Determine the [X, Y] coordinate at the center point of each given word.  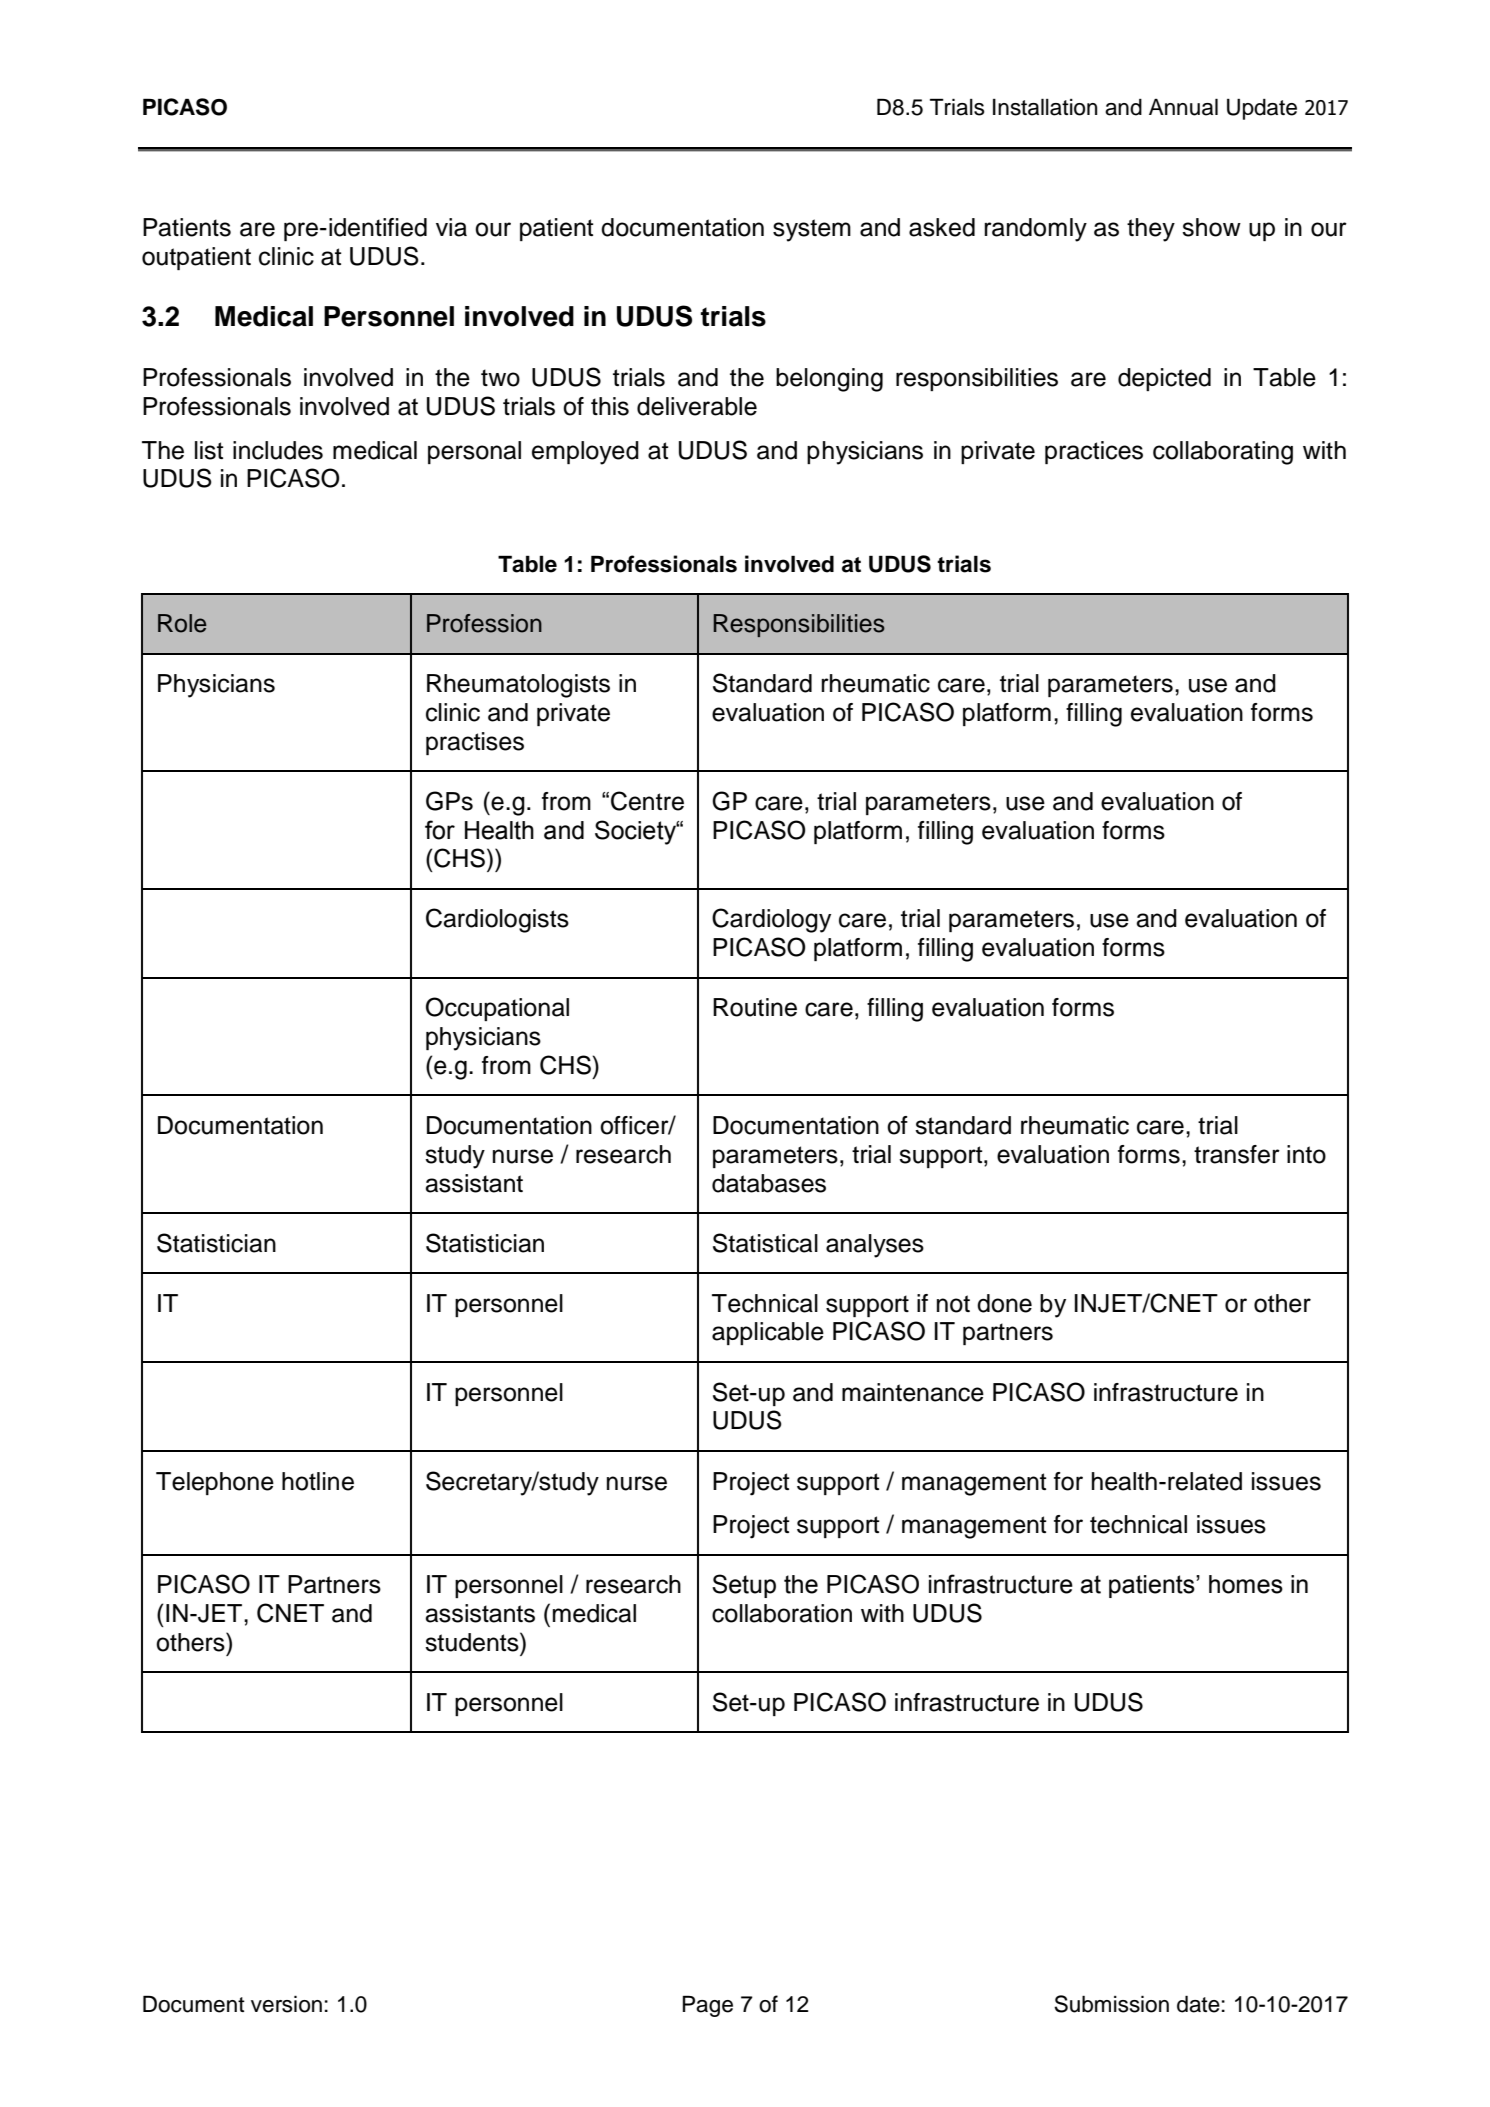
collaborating [1223, 453]
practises [475, 743]
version [286, 2004]
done [1004, 1303]
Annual [1183, 107]
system [812, 230]
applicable [768, 1333]
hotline [318, 1481]
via [451, 227]
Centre [647, 801]
